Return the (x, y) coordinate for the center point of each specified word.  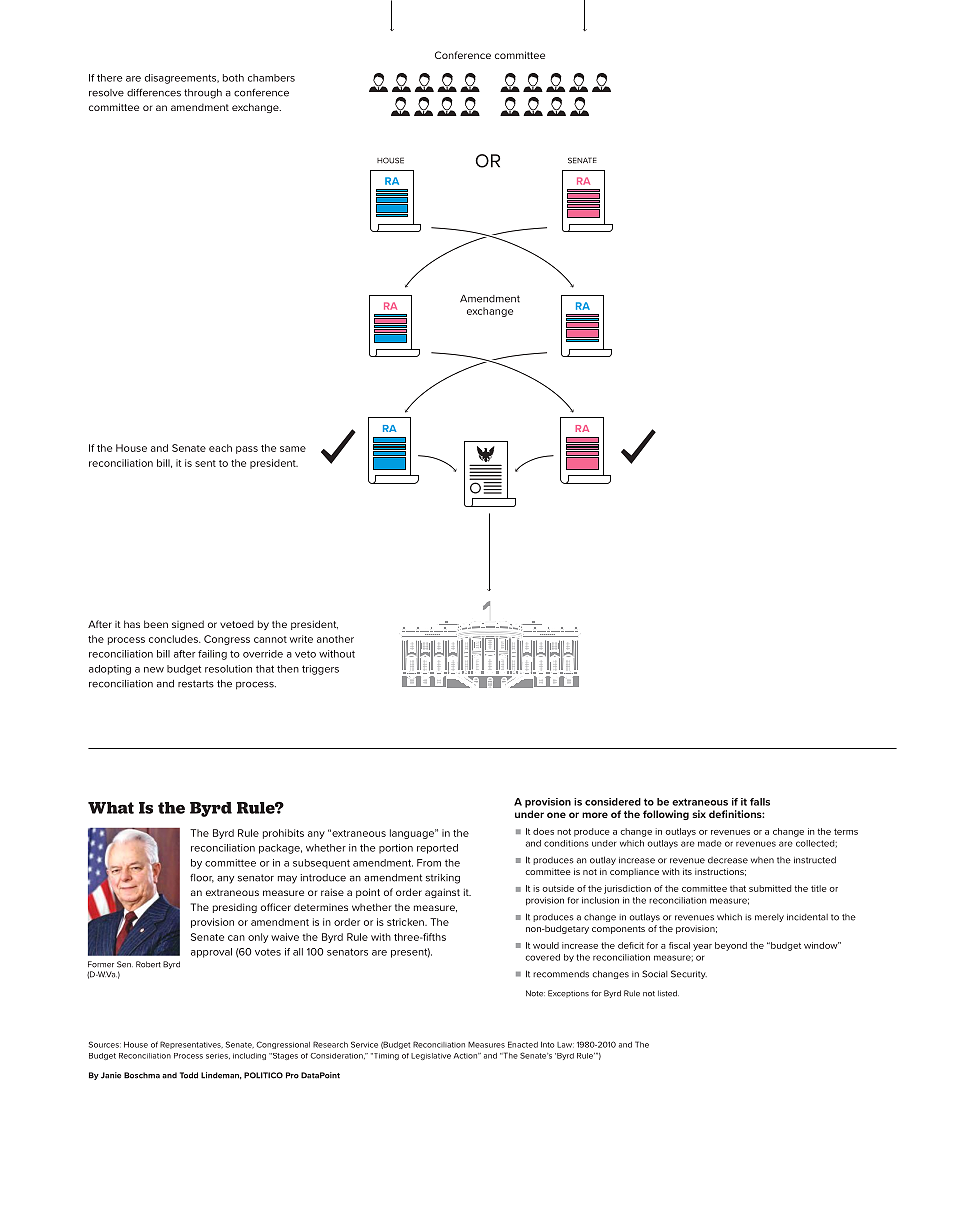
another (335, 639)
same (293, 449)
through (203, 94)
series (218, 1056)
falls (760, 802)
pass (247, 450)
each (220, 448)
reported (437, 849)
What (111, 808)
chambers (271, 78)
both (233, 78)
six (699, 814)
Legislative (431, 1056)
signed (188, 625)
